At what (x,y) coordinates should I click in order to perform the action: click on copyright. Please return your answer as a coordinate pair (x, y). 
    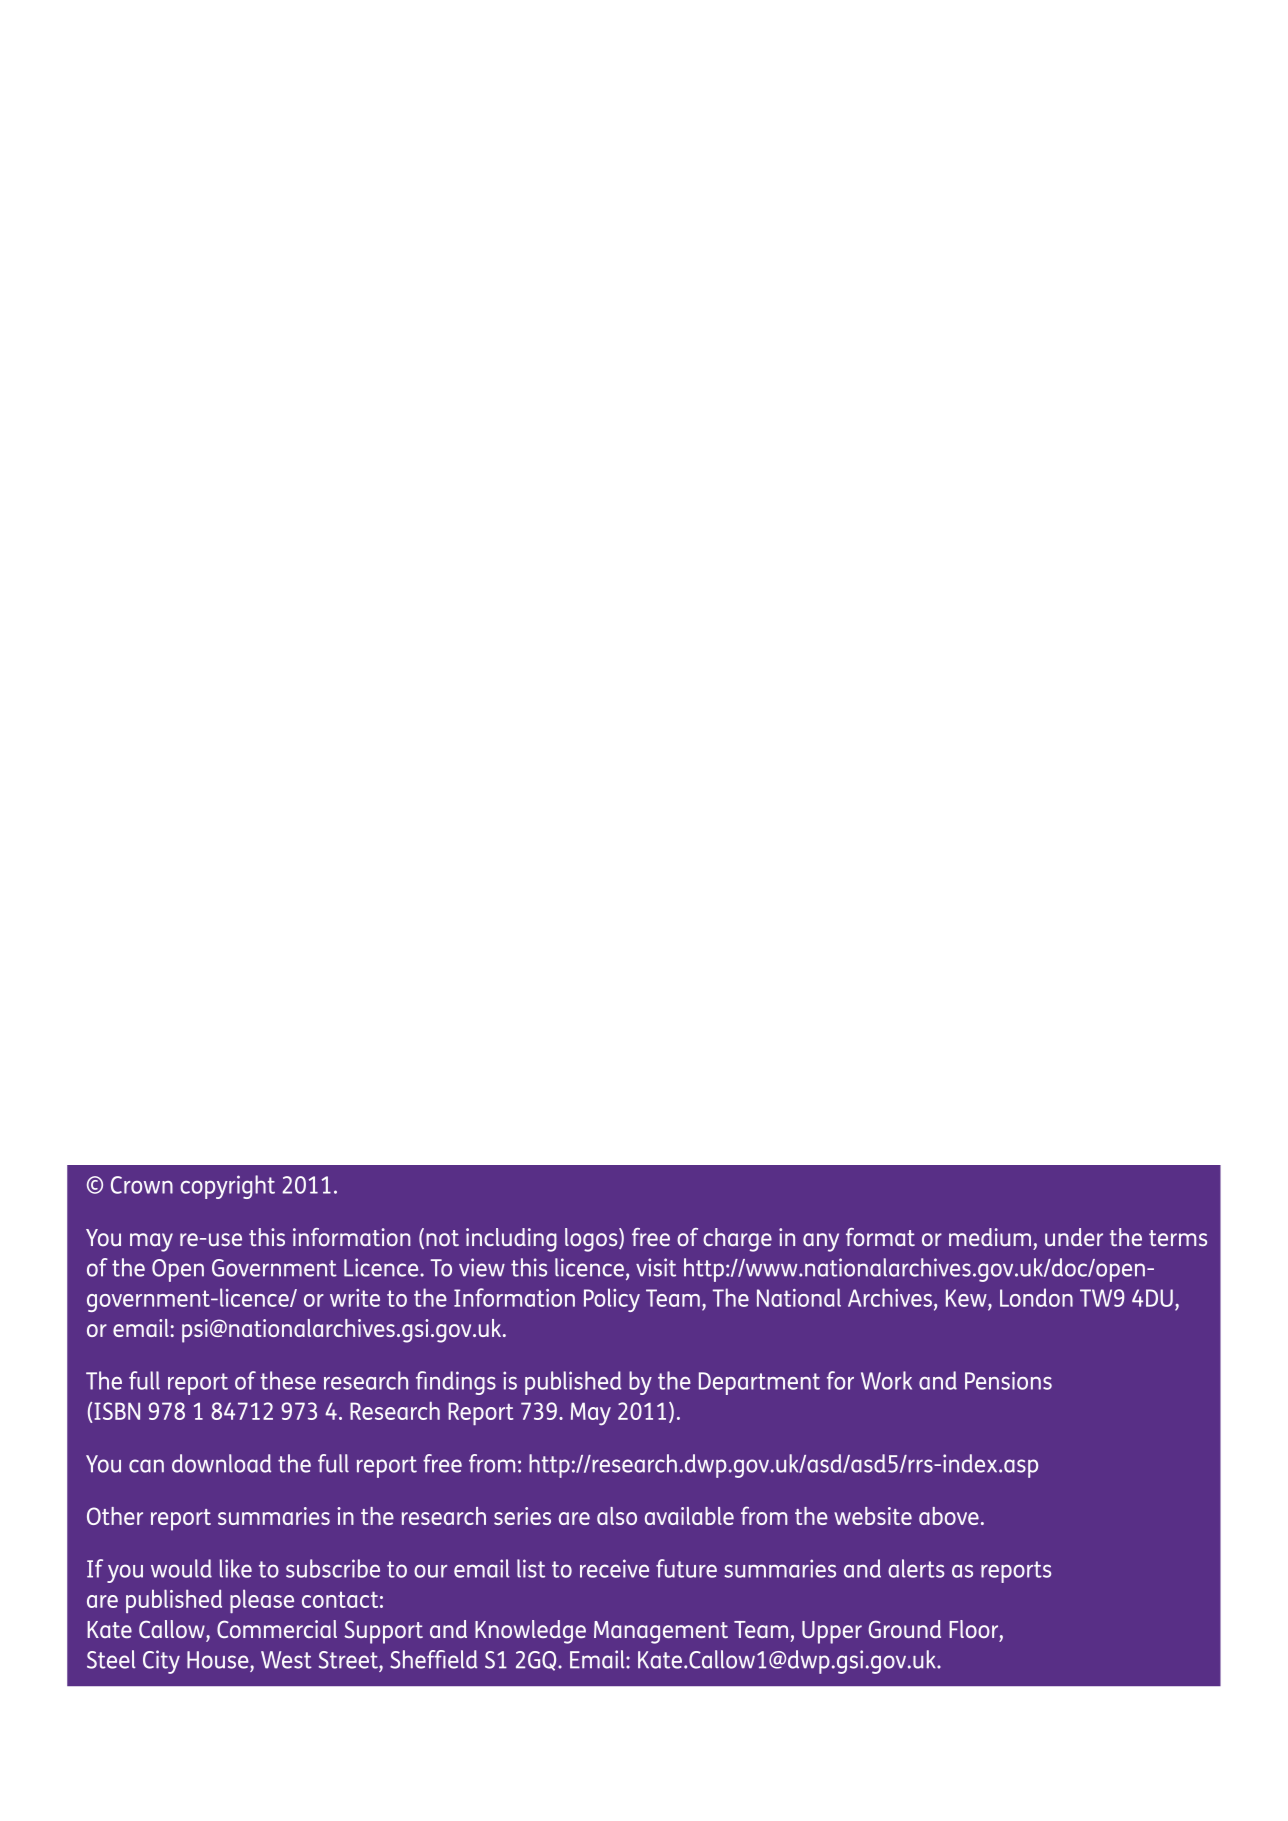
    Looking at the image, I should click on (227, 1187).
